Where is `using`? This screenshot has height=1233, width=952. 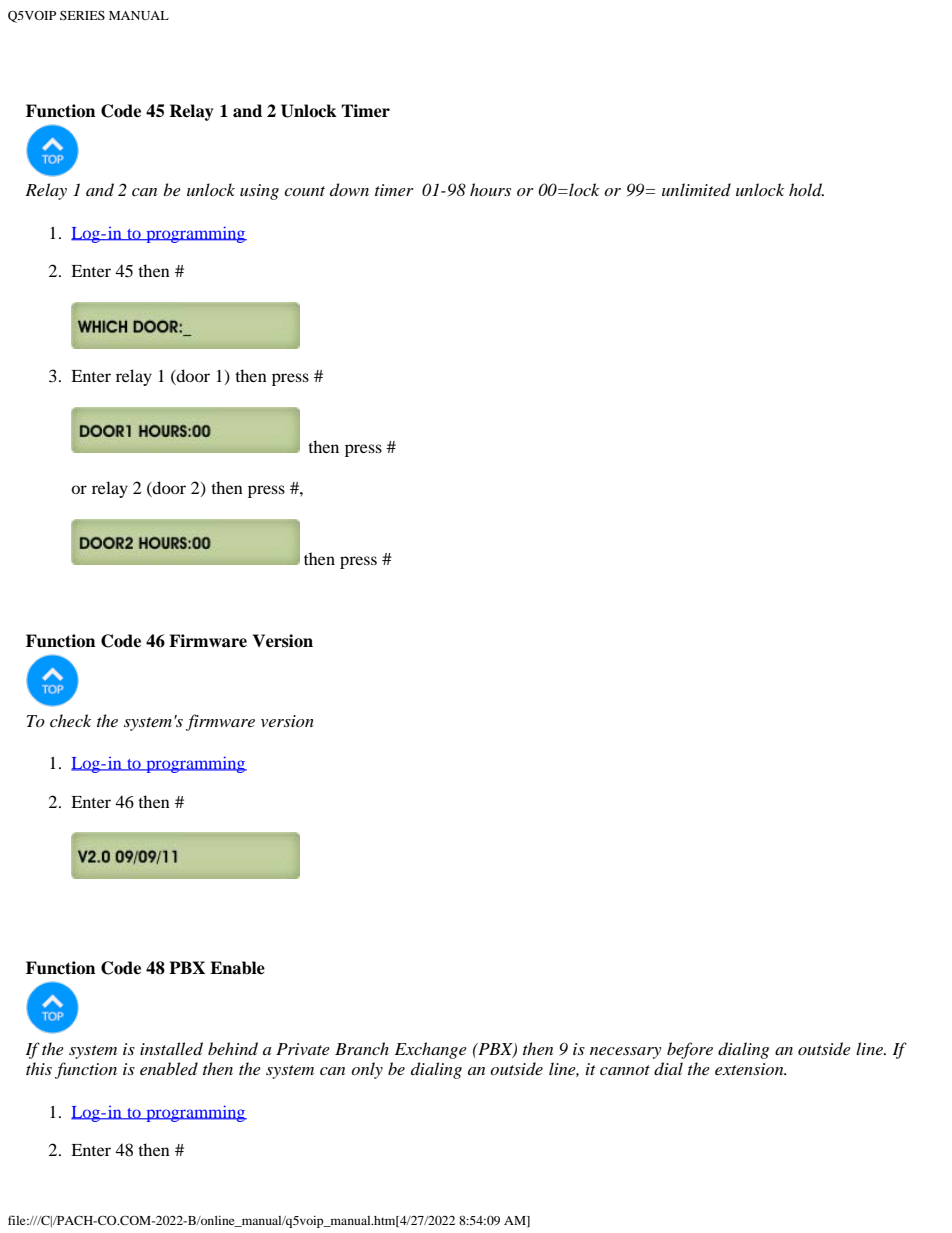 using is located at coordinates (259, 192).
